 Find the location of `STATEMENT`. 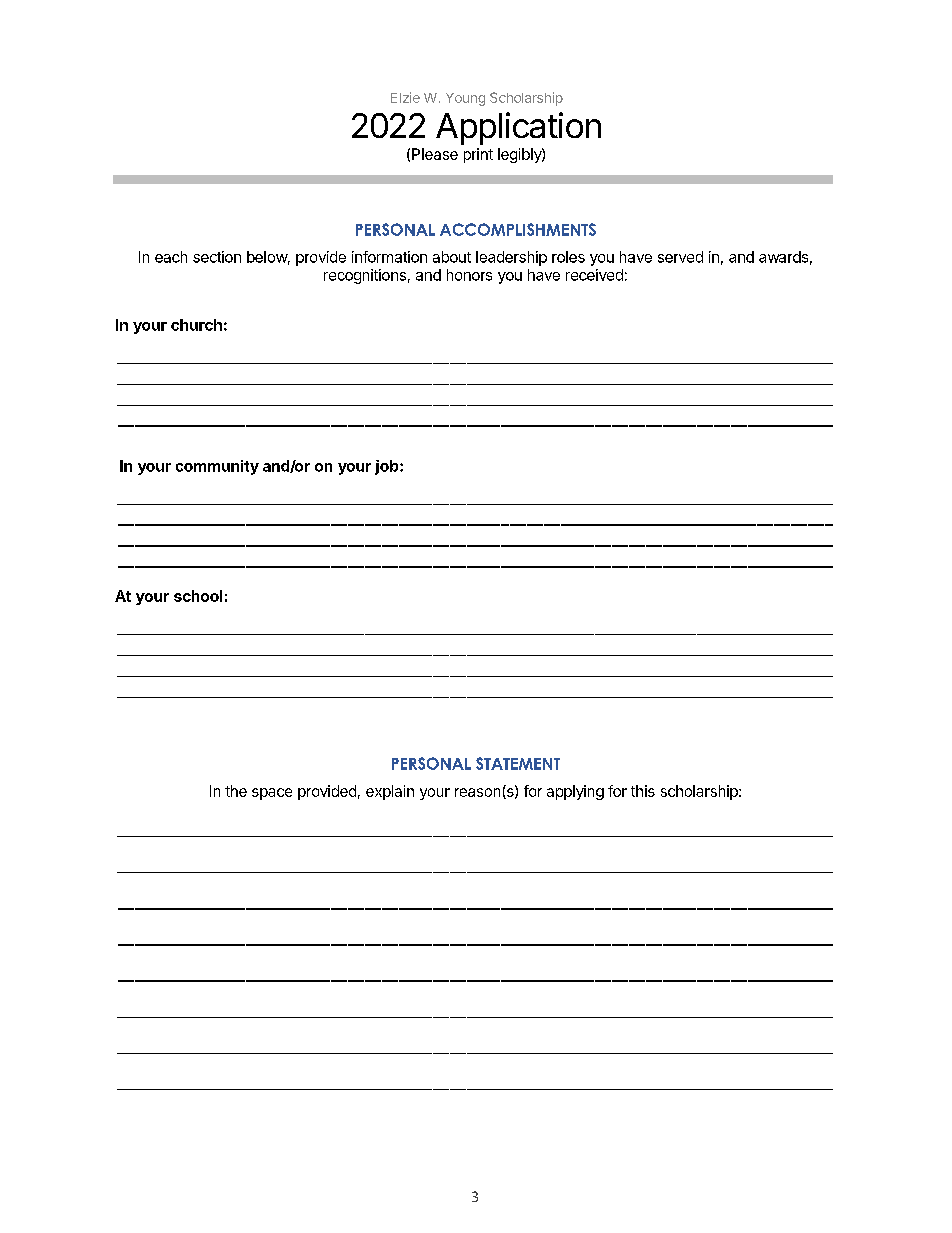

STATEMENT is located at coordinates (518, 763).
